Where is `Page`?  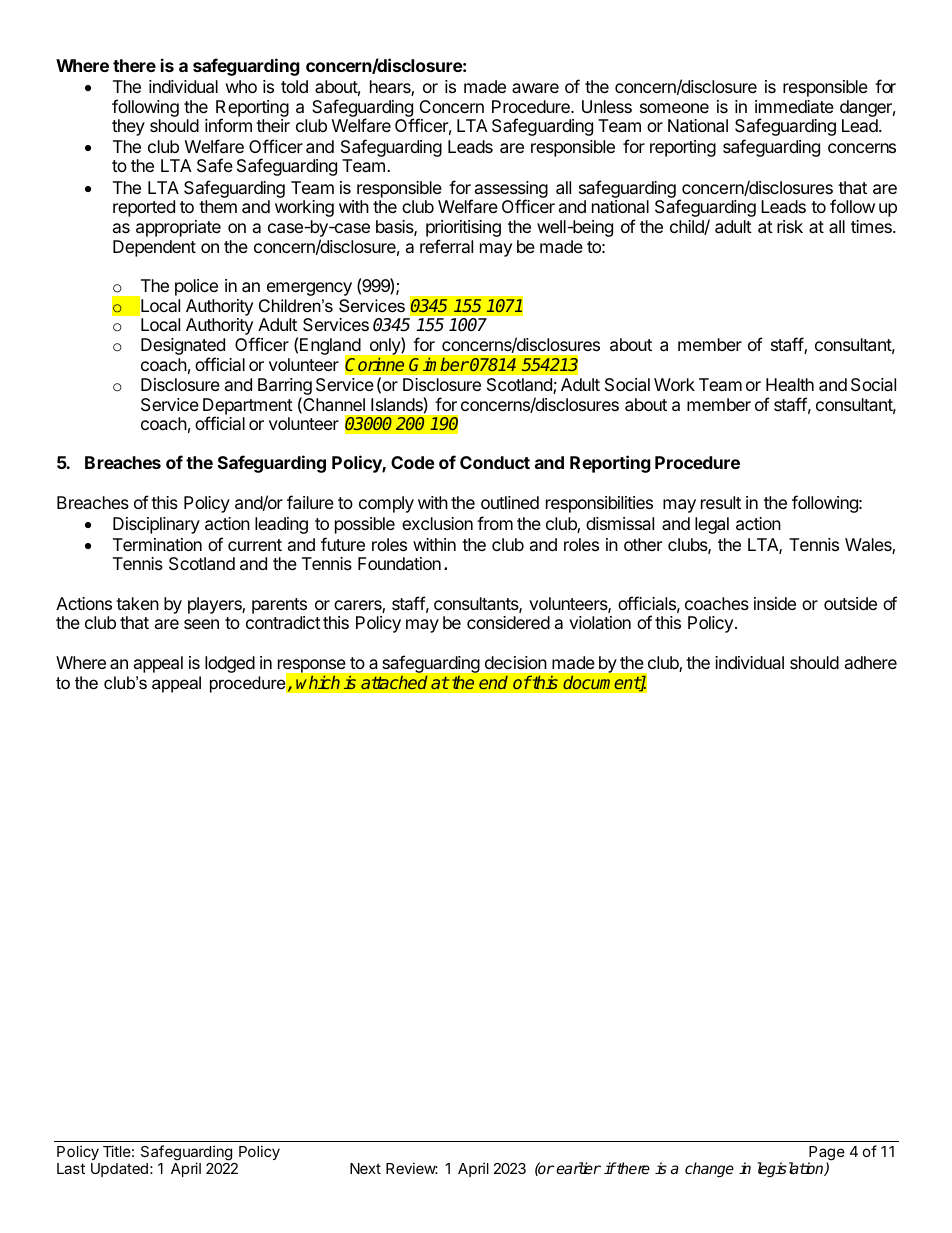
Page is located at coordinates (826, 1154).
